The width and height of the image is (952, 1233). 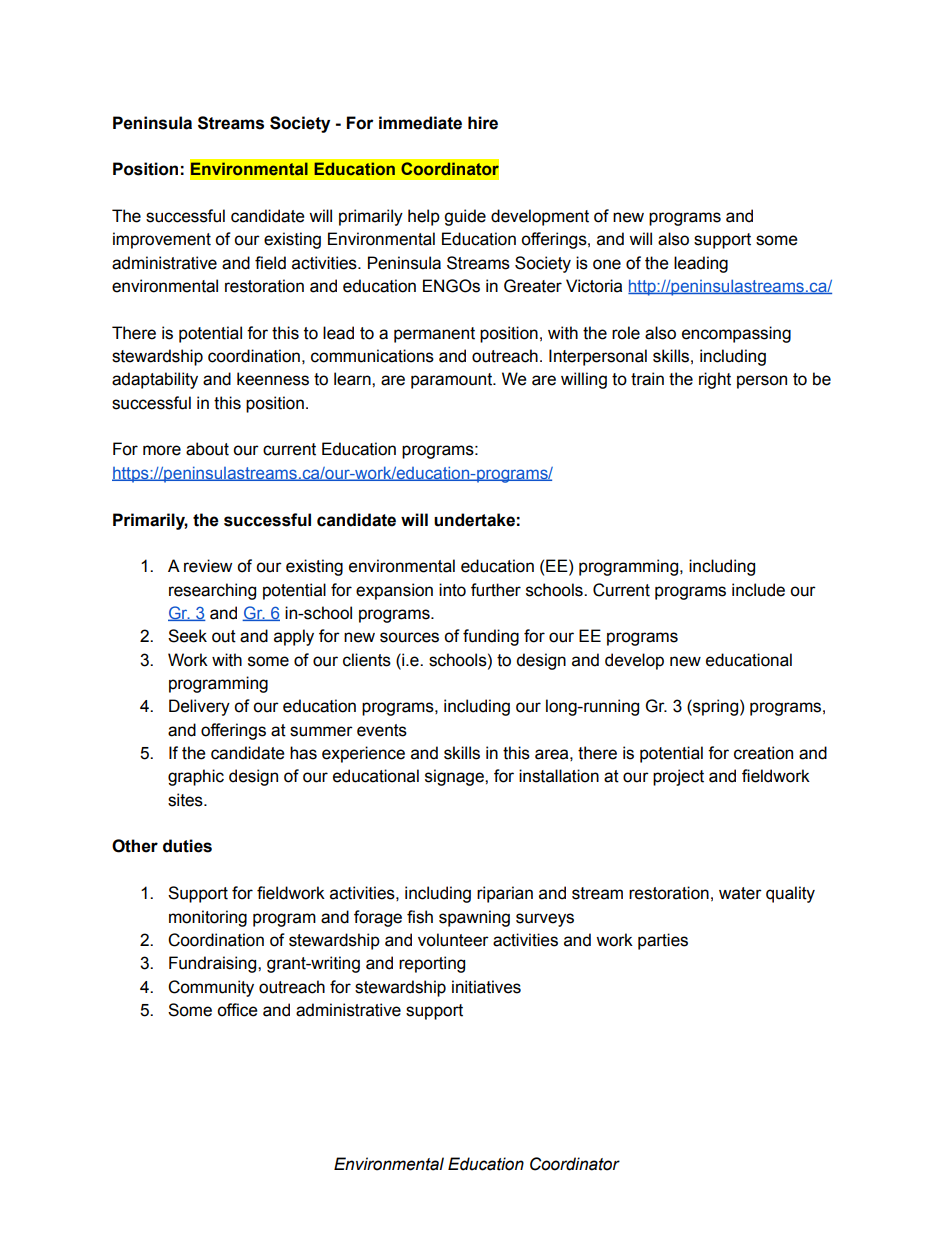 What do you see at coordinates (663, 941) in the image?
I see `parties` at bounding box center [663, 941].
